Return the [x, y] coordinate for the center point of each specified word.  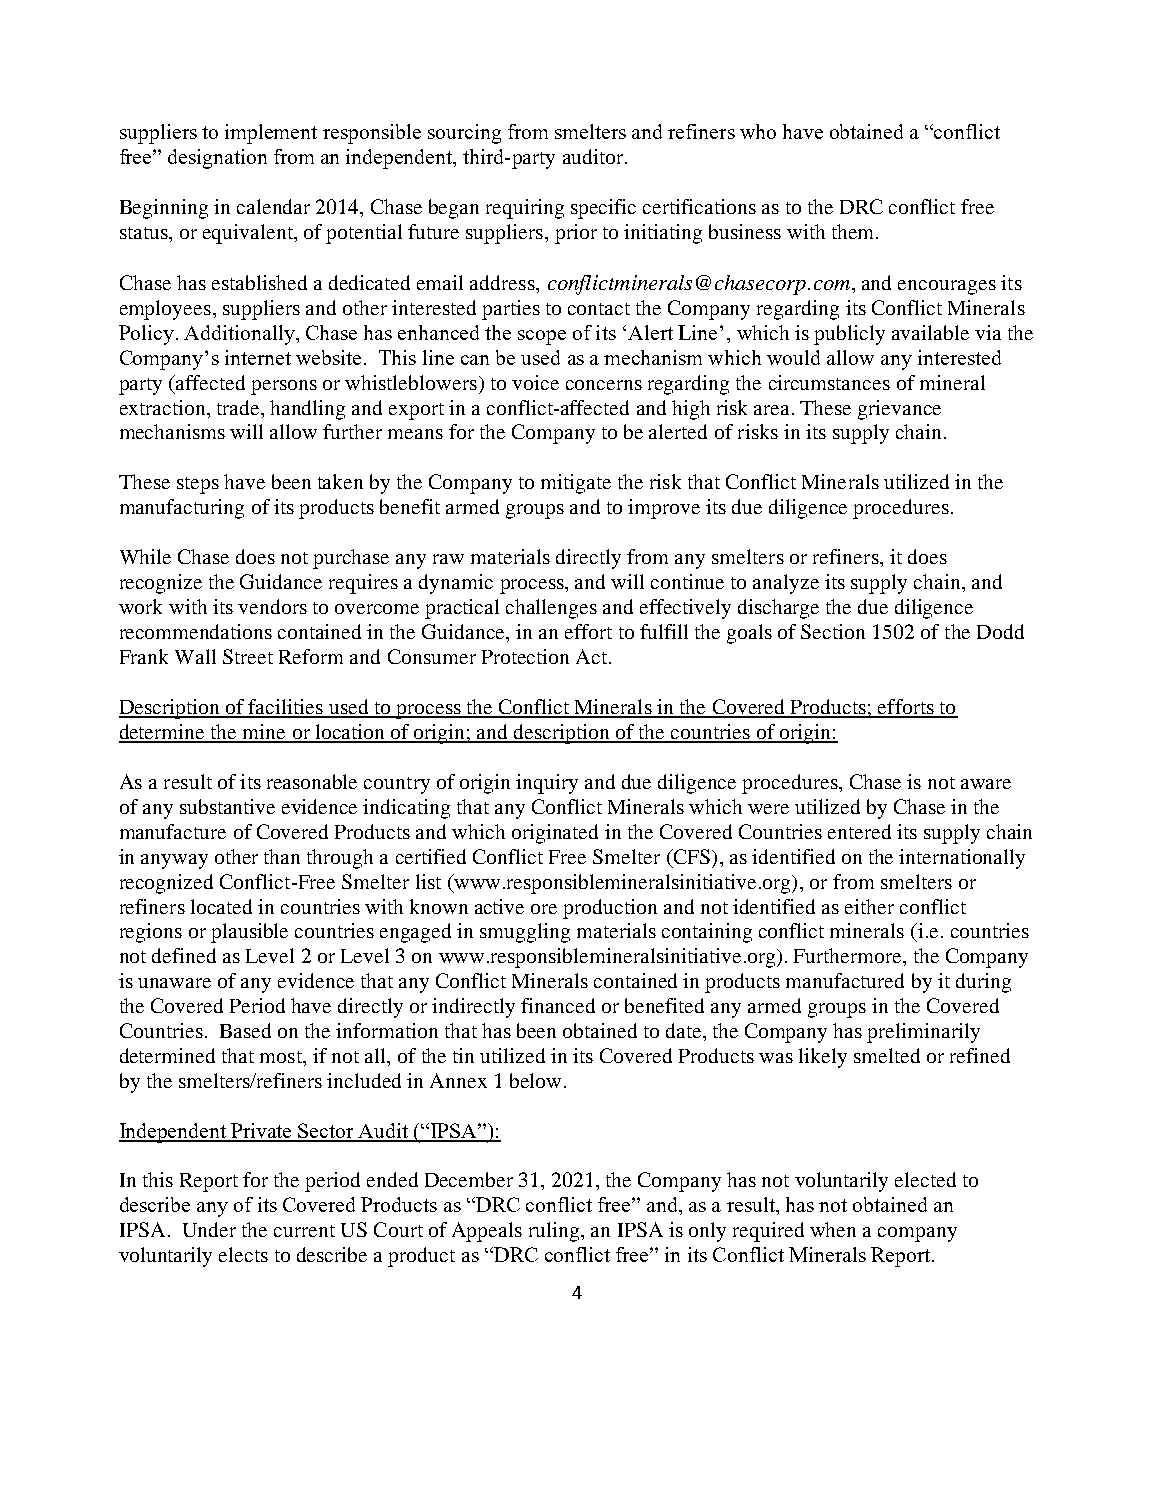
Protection [525, 656]
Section [833, 631]
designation [217, 159]
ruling [555, 1232]
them [854, 231]
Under [209, 1229]
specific [603, 209]
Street [248, 656]
